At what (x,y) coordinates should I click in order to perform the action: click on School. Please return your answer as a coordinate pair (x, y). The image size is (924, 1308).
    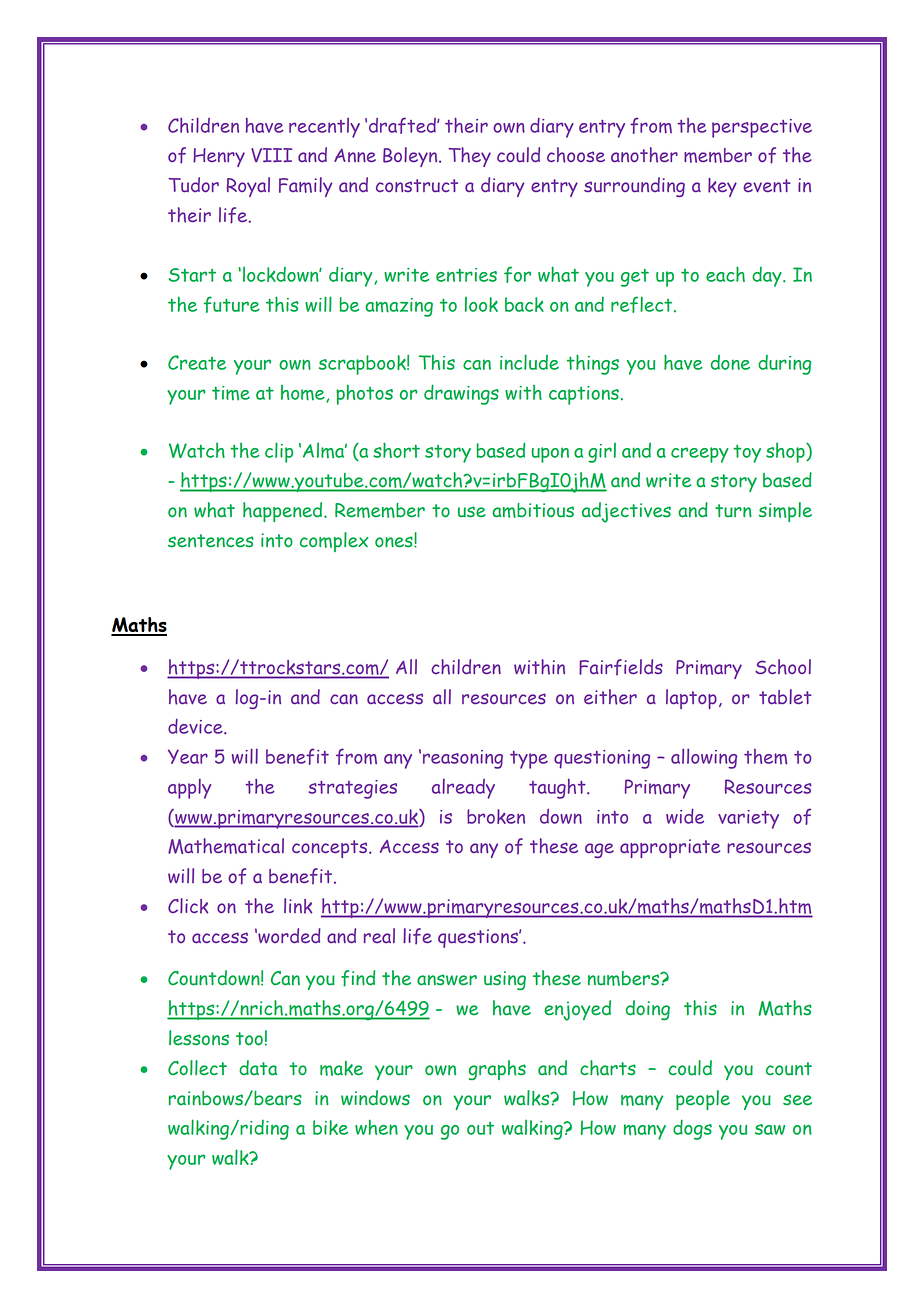
    Looking at the image, I should click on (783, 667).
